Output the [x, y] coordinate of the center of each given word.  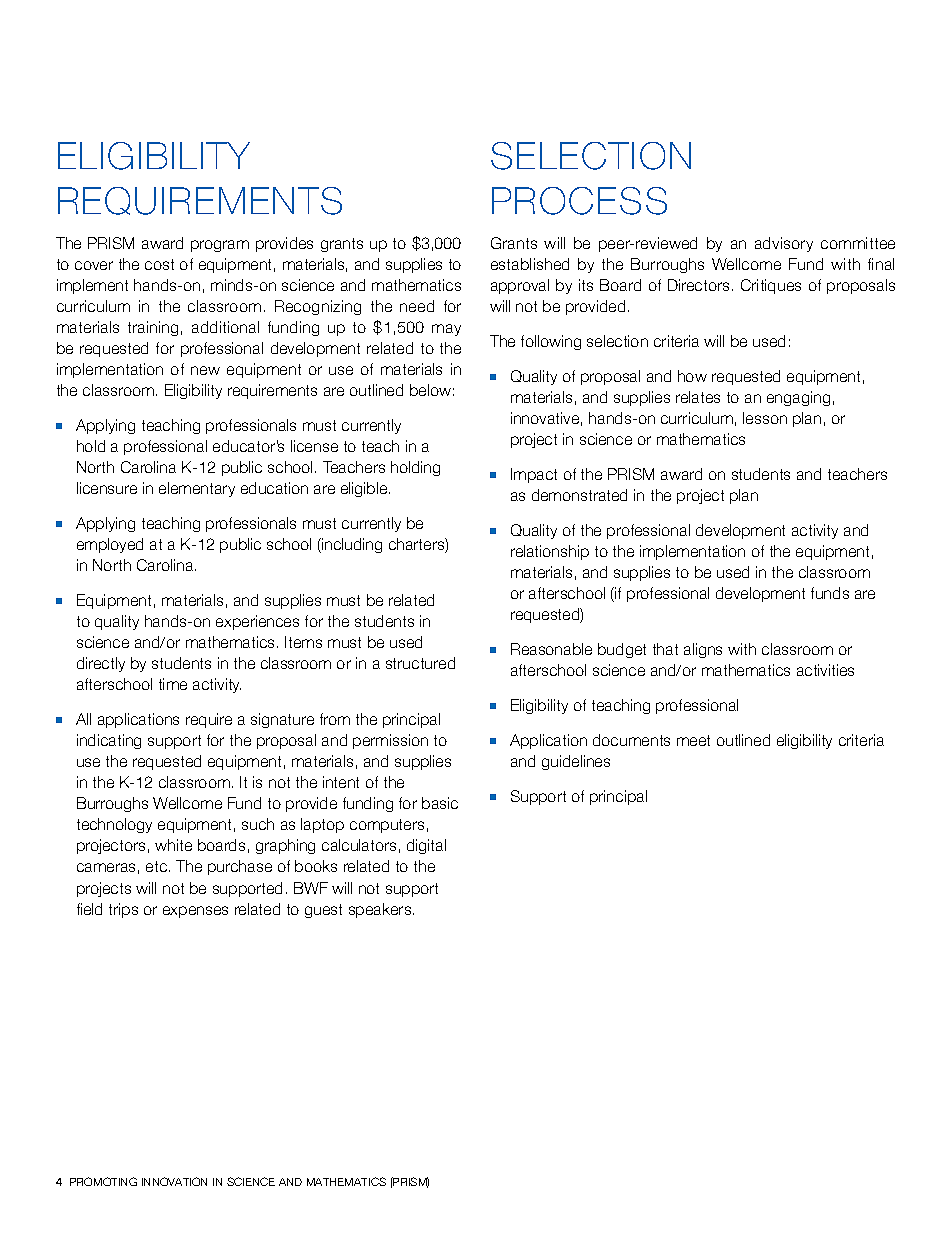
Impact [534, 475]
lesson [765, 418]
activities [825, 670]
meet [693, 740]
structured [420, 663]
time [173, 684]
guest [323, 911]
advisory [784, 244]
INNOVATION [174, 1181]
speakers [381, 910]
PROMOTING [103, 1181]
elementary [197, 489]
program [220, 246]
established [530, 264]
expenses [195, 912]
